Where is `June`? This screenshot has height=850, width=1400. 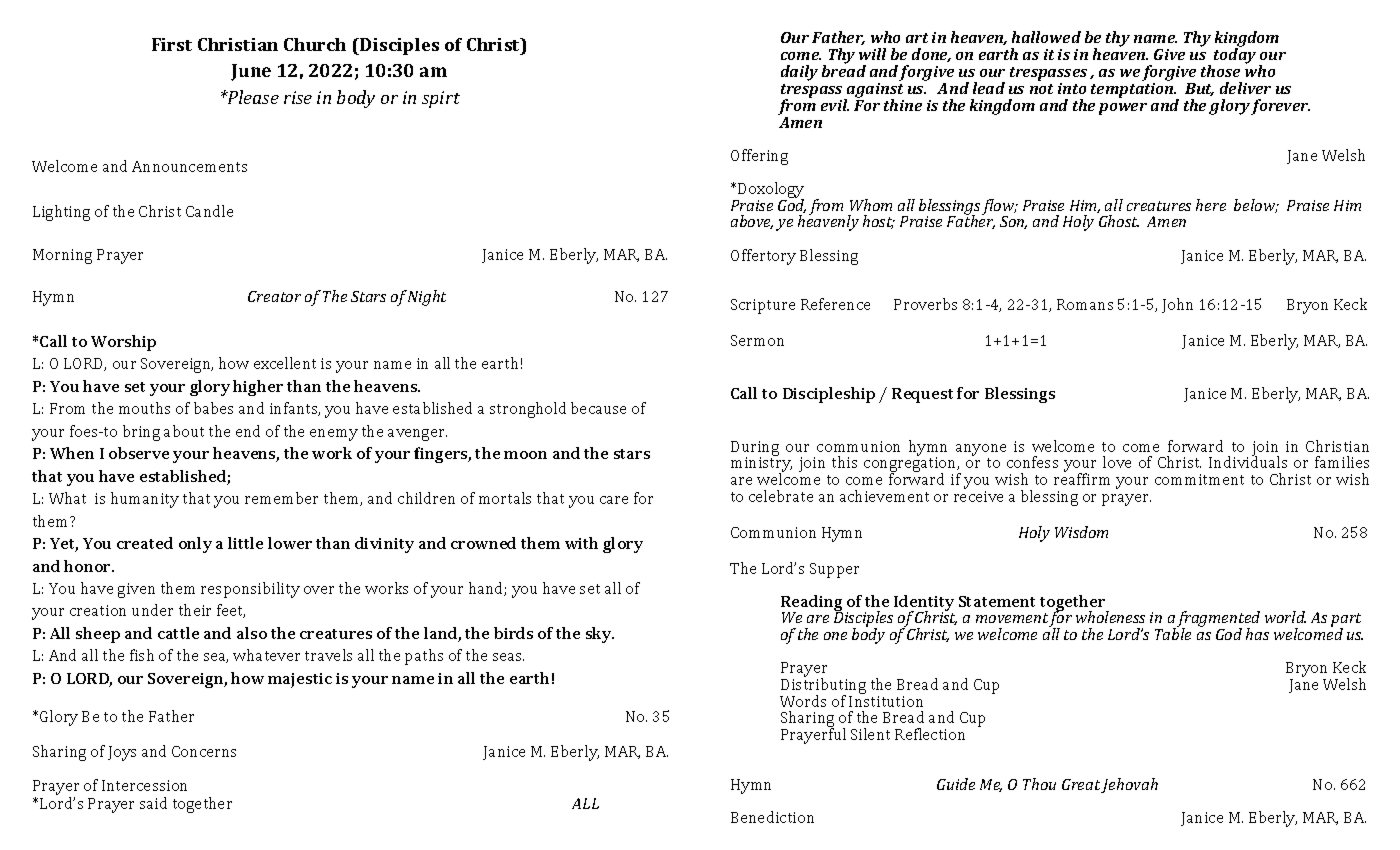 June is located at coordinates (251, 72).
